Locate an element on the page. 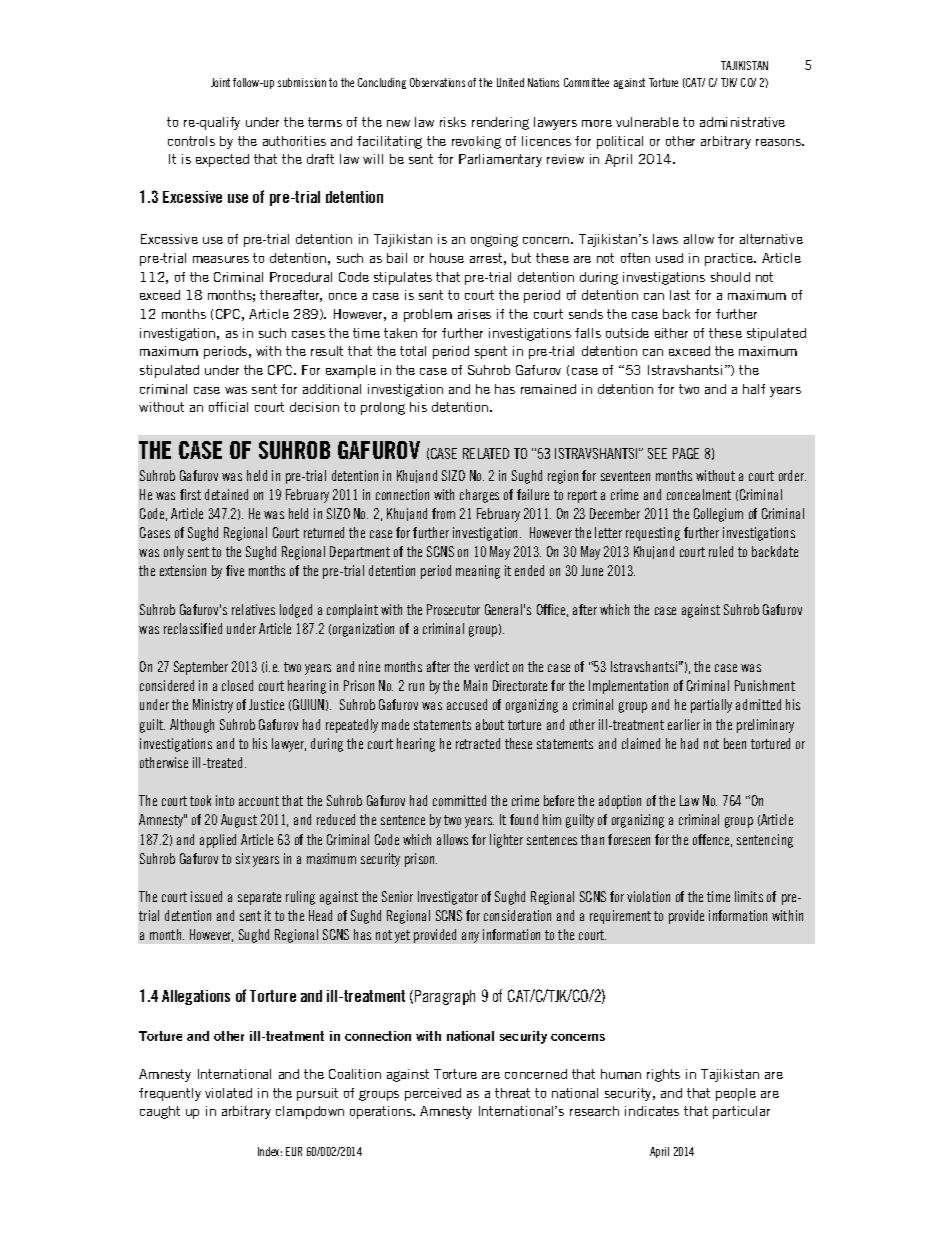 The width and height of the image is (952, 1233). risks is located at coordinates (453, 122).
